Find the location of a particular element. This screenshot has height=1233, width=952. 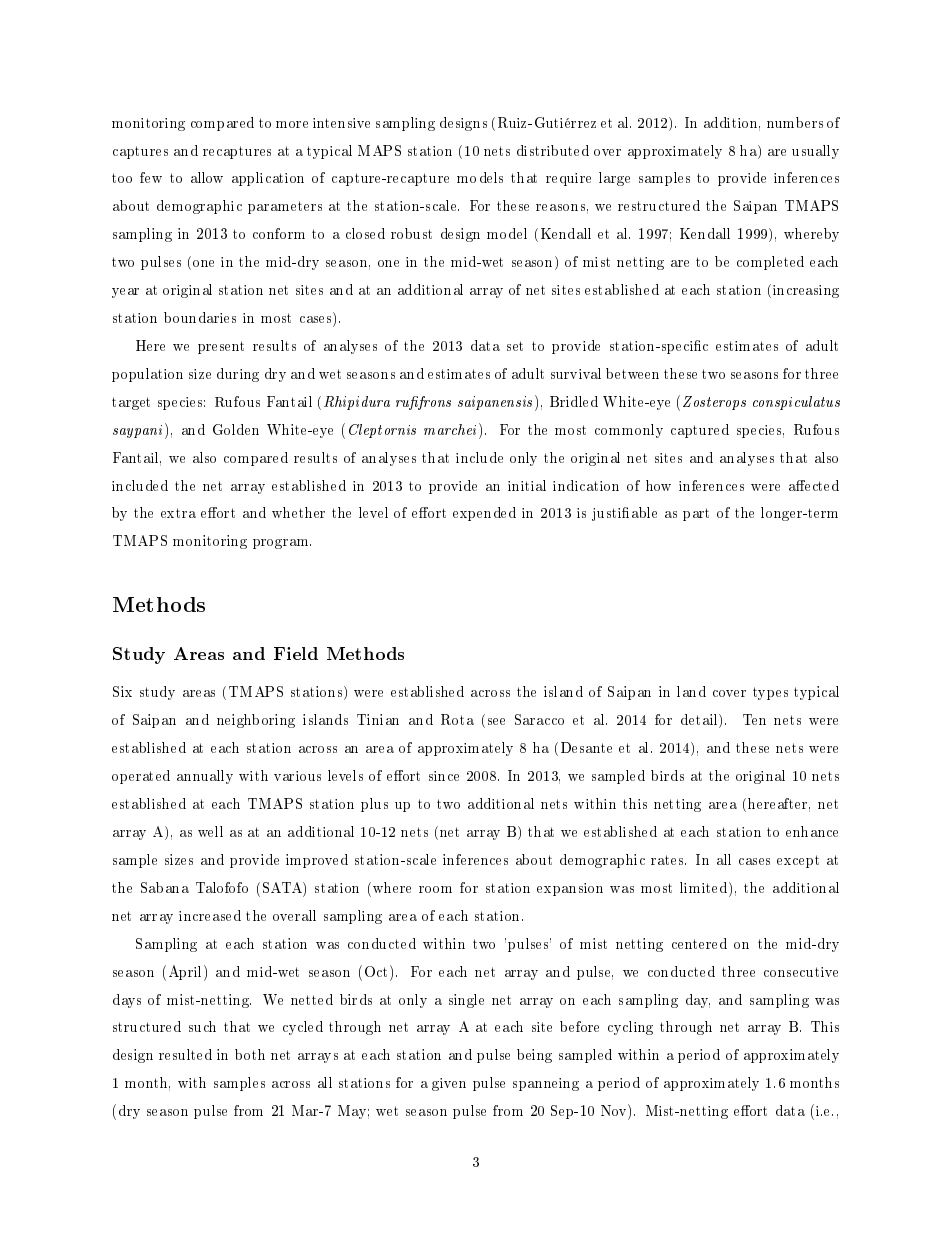

during is located at coordinates (238, 375).
